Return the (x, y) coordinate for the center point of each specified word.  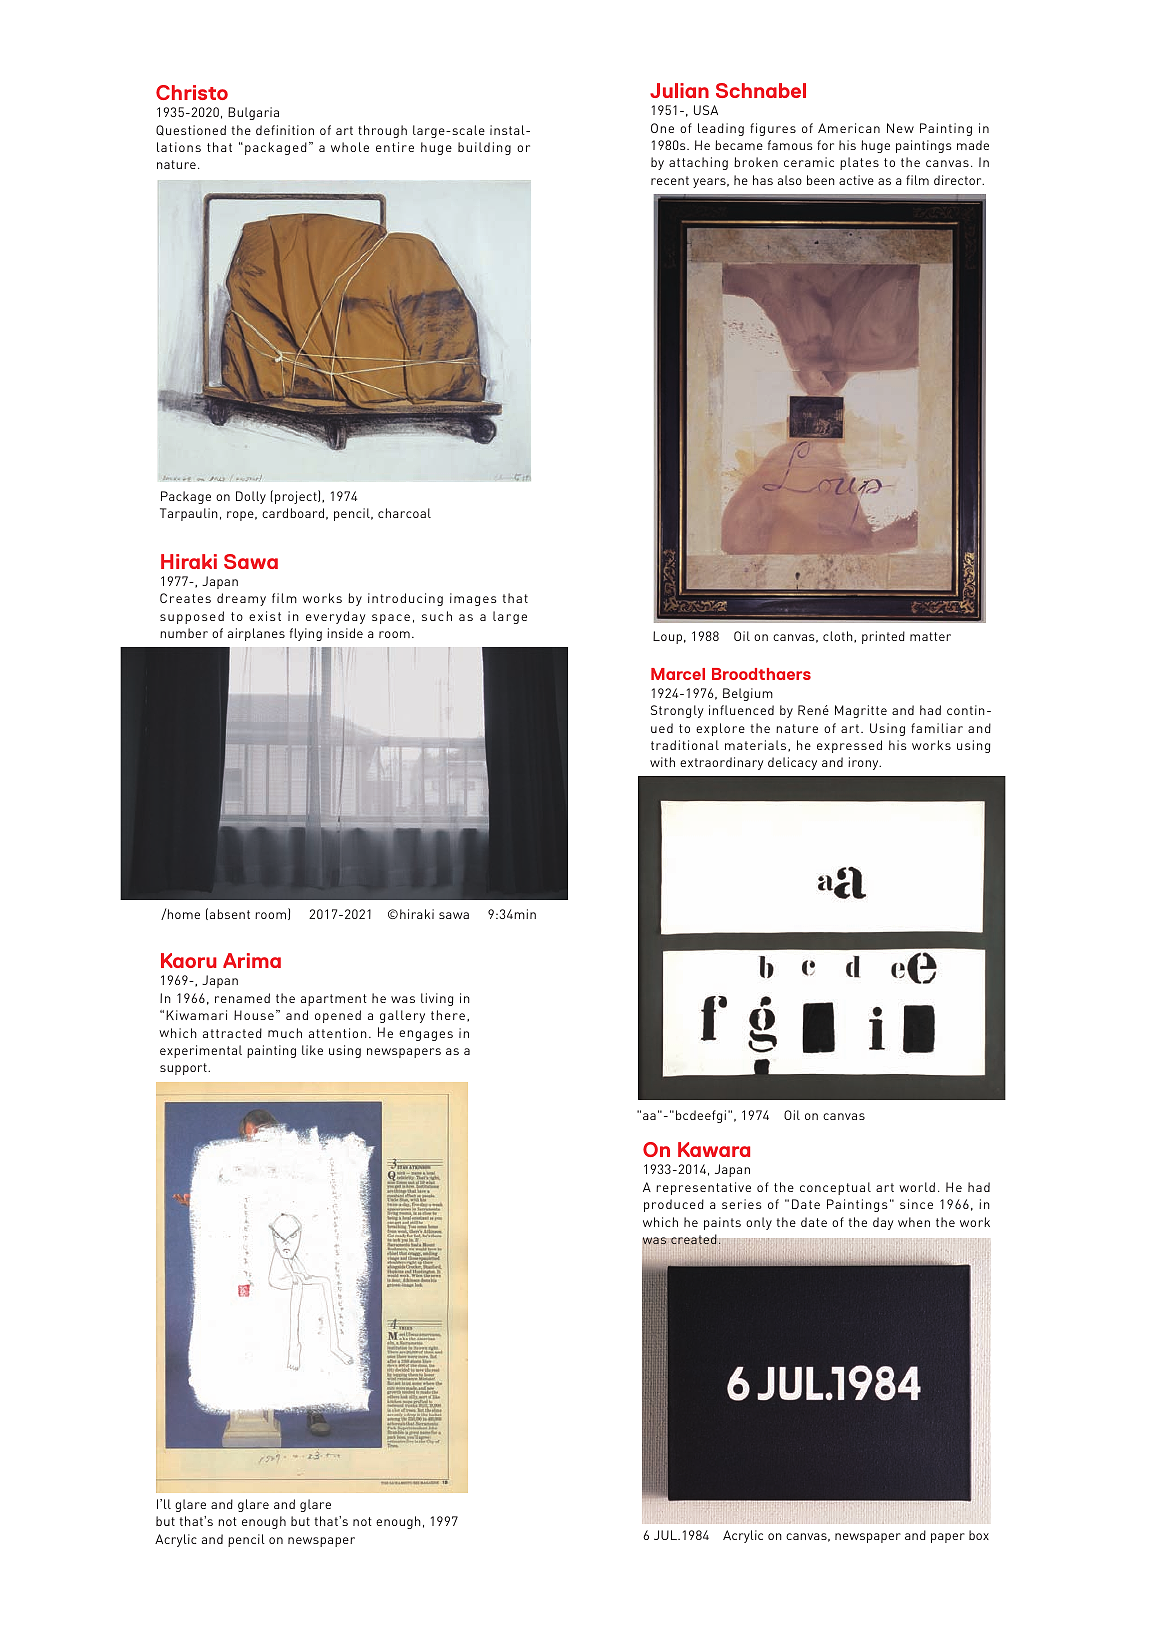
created (694, 1240)
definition (285, 130)
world (917, 1187)
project (297, 497)
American (849, 128)
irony (864, 763)
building (484, 148)
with (662, 762)
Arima (252, 960)
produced (674, 1205)
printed (883, 637)
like (312, 1050)
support (184, 1069)
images (473, 599)
